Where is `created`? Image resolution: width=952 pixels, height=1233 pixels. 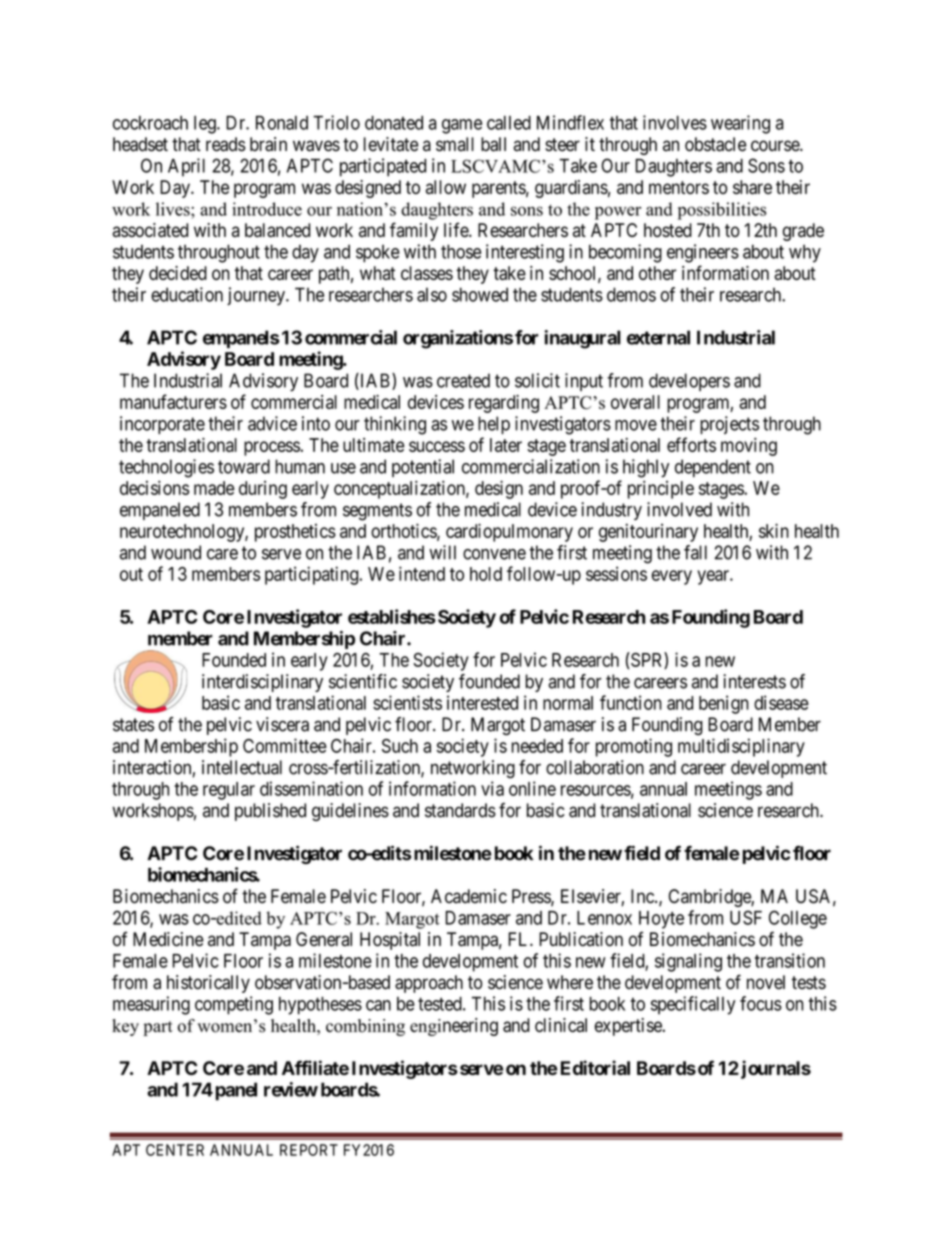 created is located at coordinates (463, 380).
